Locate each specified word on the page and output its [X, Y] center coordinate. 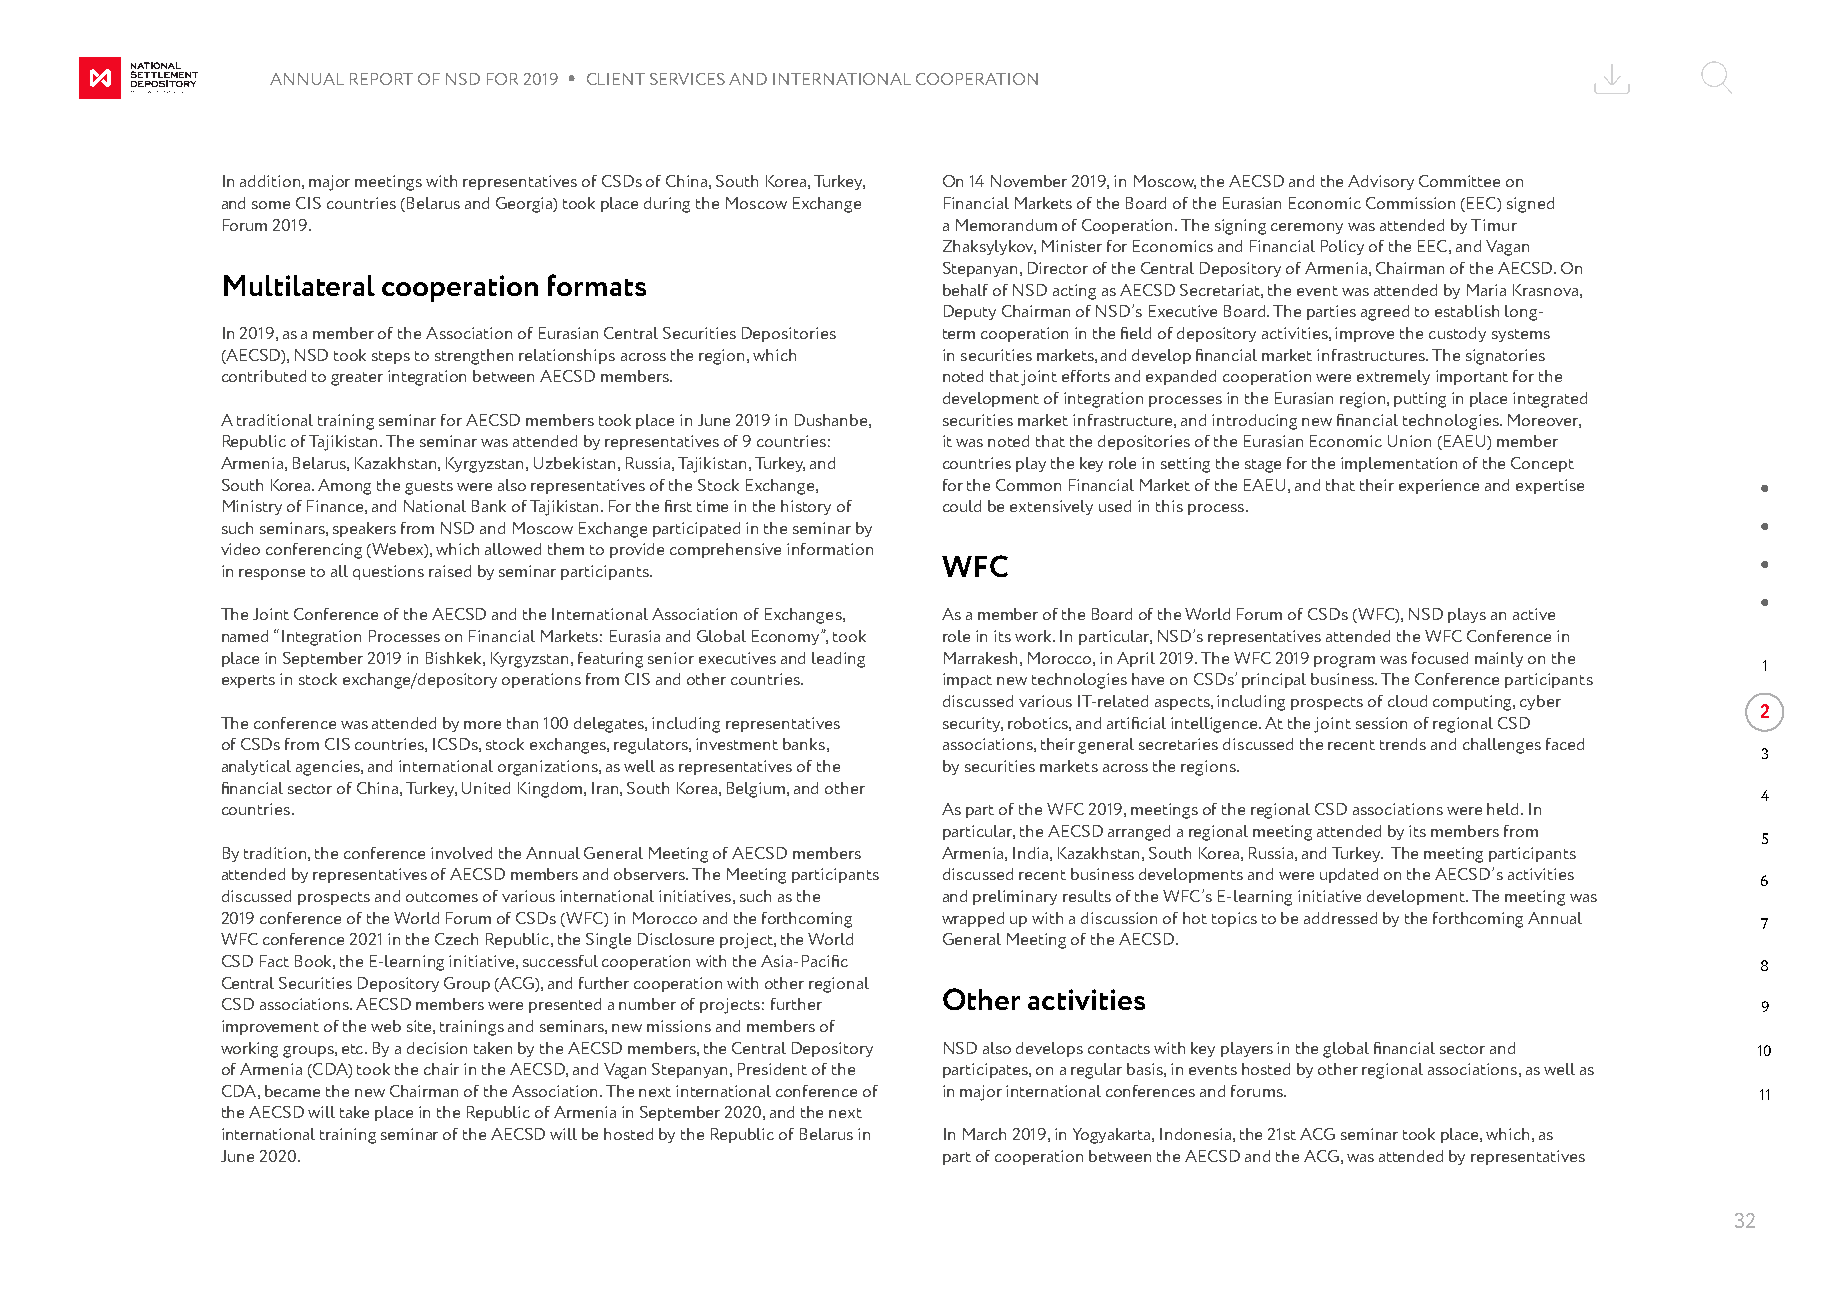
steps [391, 357]
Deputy [970, 312]
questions [388, 572]
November [1029, 181]
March [984, 1134]
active [1534, 614]
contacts [1119, 1049]
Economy [787, 637]
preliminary [1015, 897]
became [292, 1091]
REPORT [381, 79]
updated [1349, 875]
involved [461, 853]
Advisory [1381, 182]
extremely [1393, 377]
